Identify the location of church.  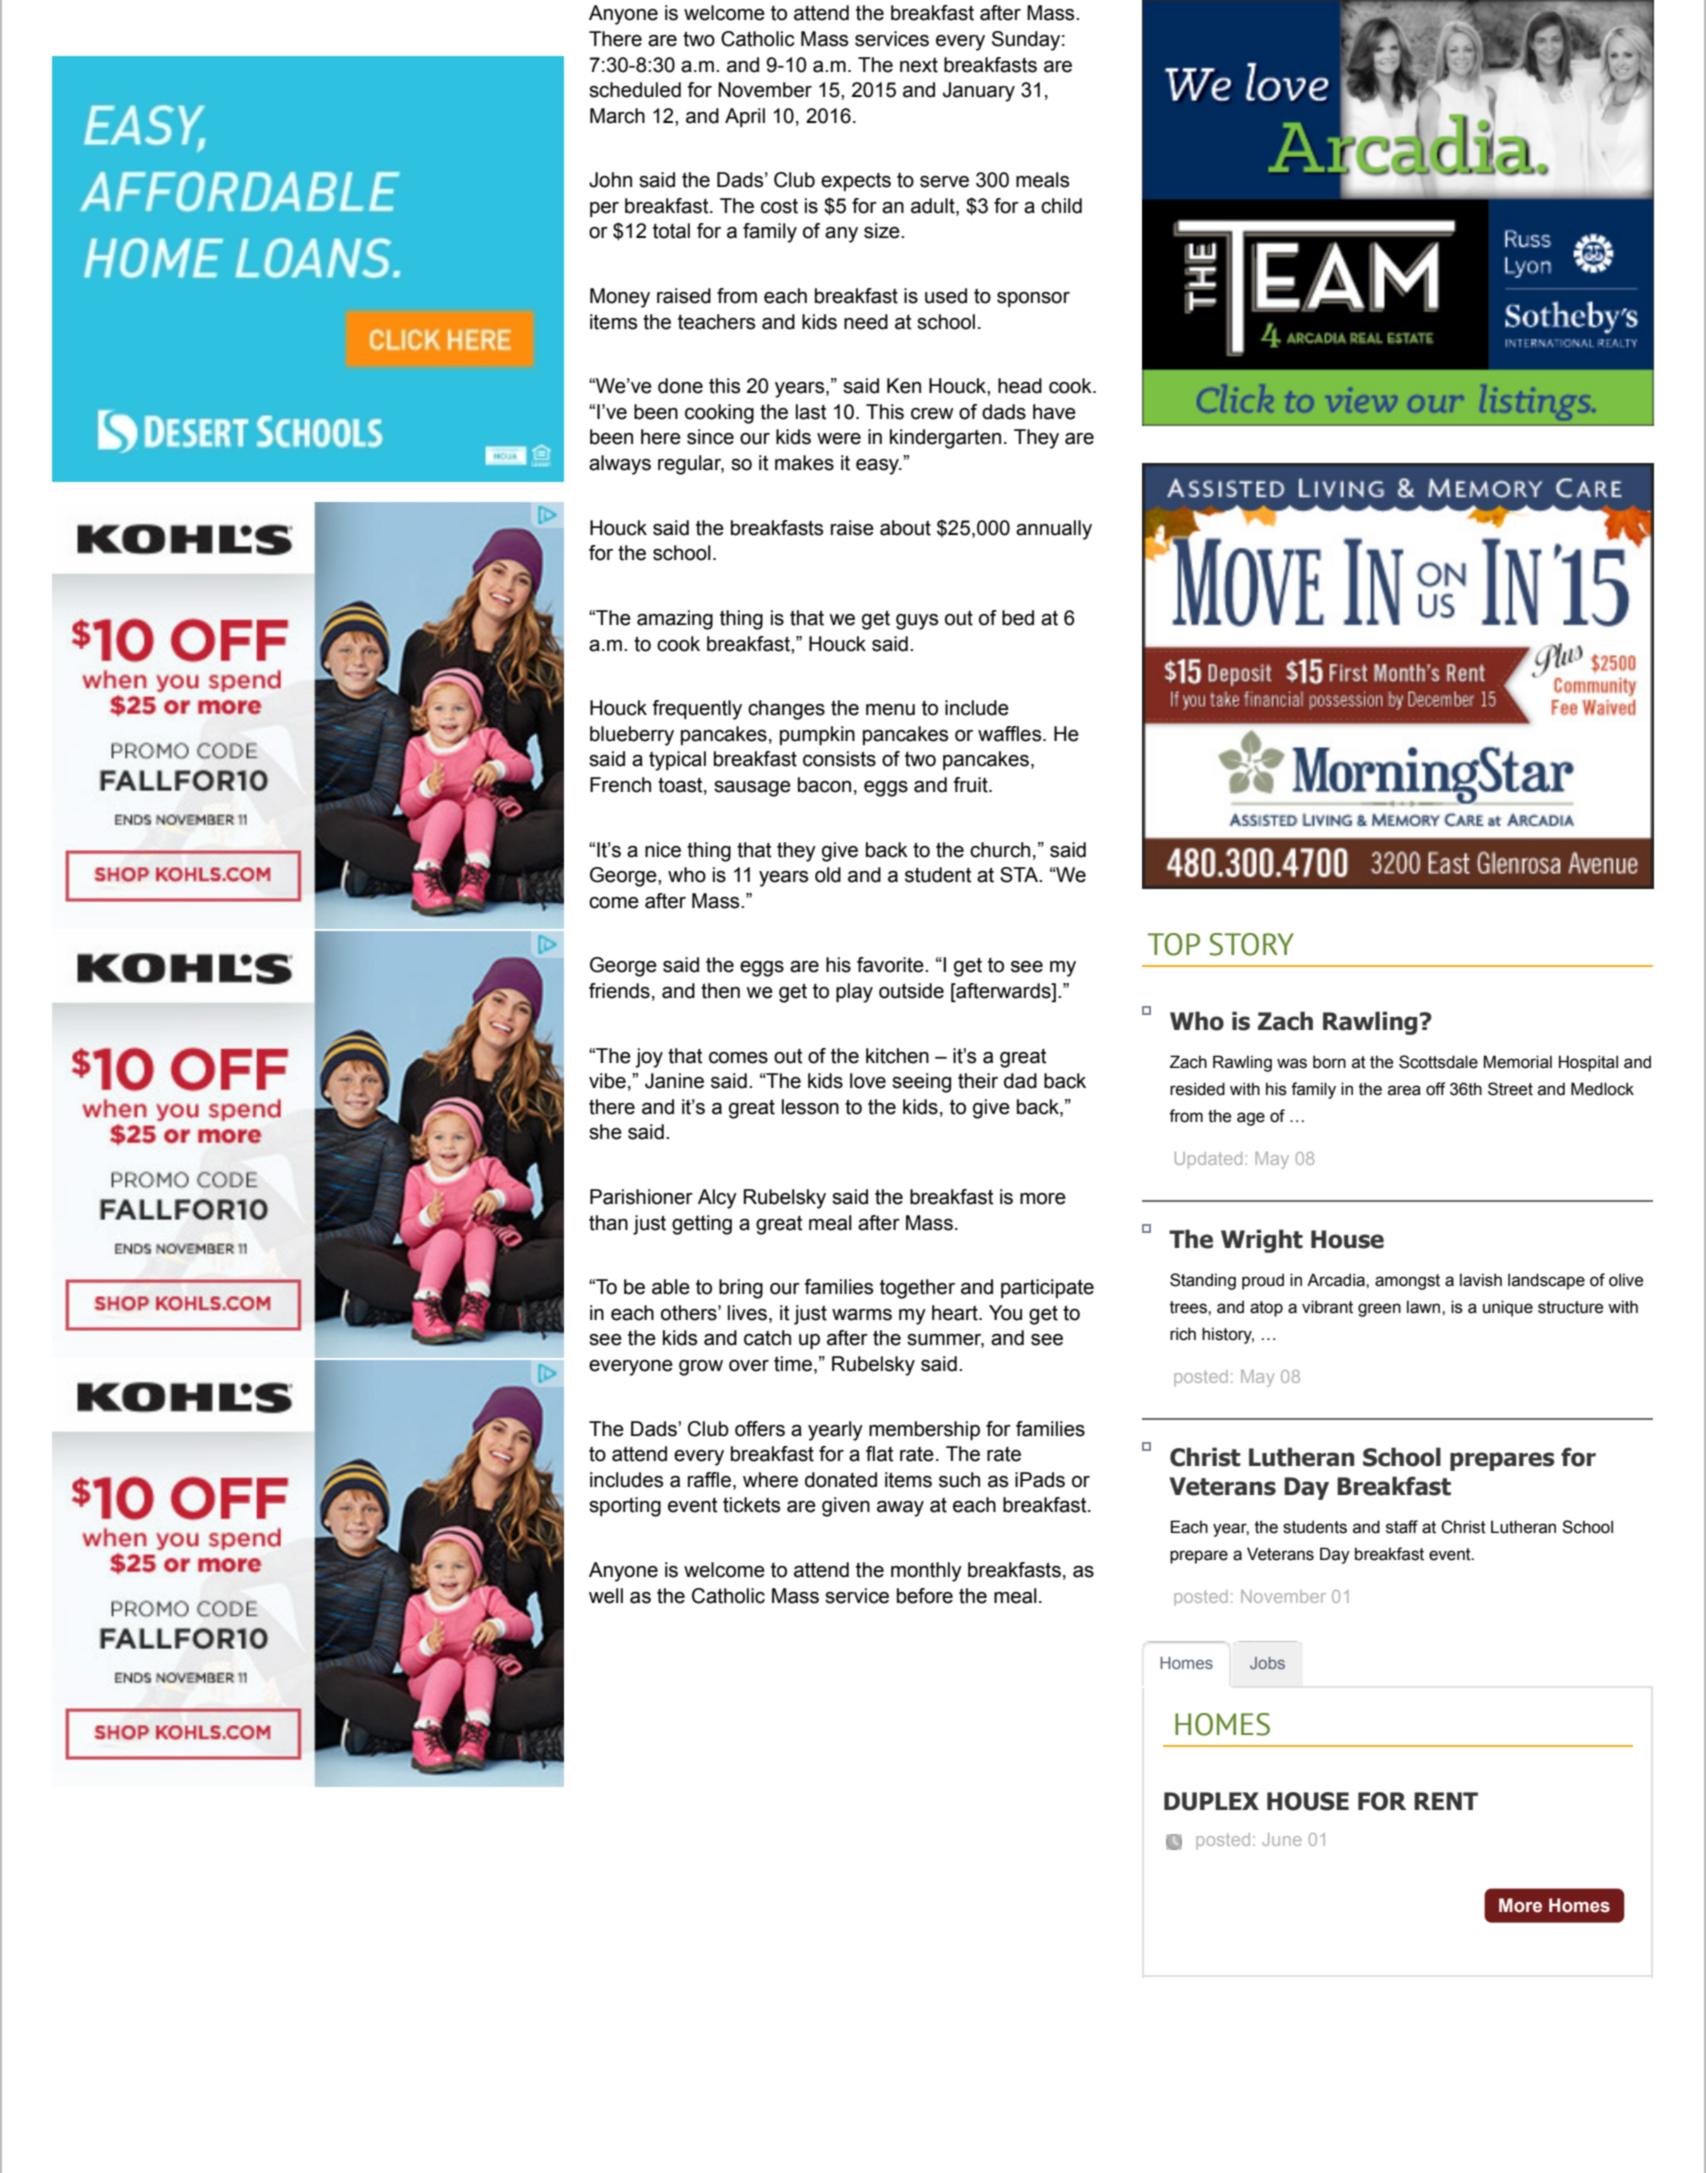
(1000, 850).
